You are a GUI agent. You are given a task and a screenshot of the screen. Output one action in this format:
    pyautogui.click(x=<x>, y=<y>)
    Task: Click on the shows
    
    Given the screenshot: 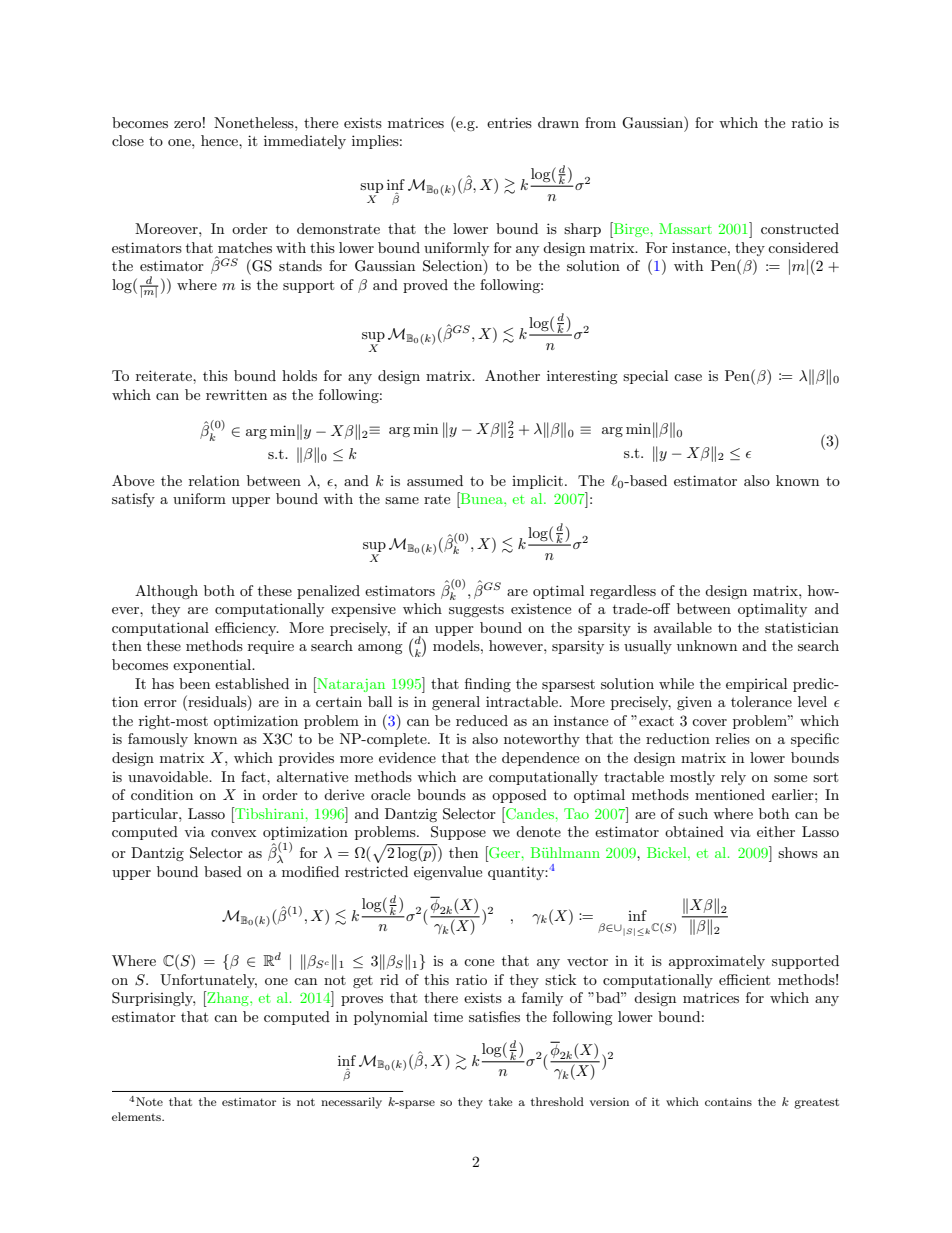 What is the action you would take?
    pyautogui.click(x=798, y=852)
